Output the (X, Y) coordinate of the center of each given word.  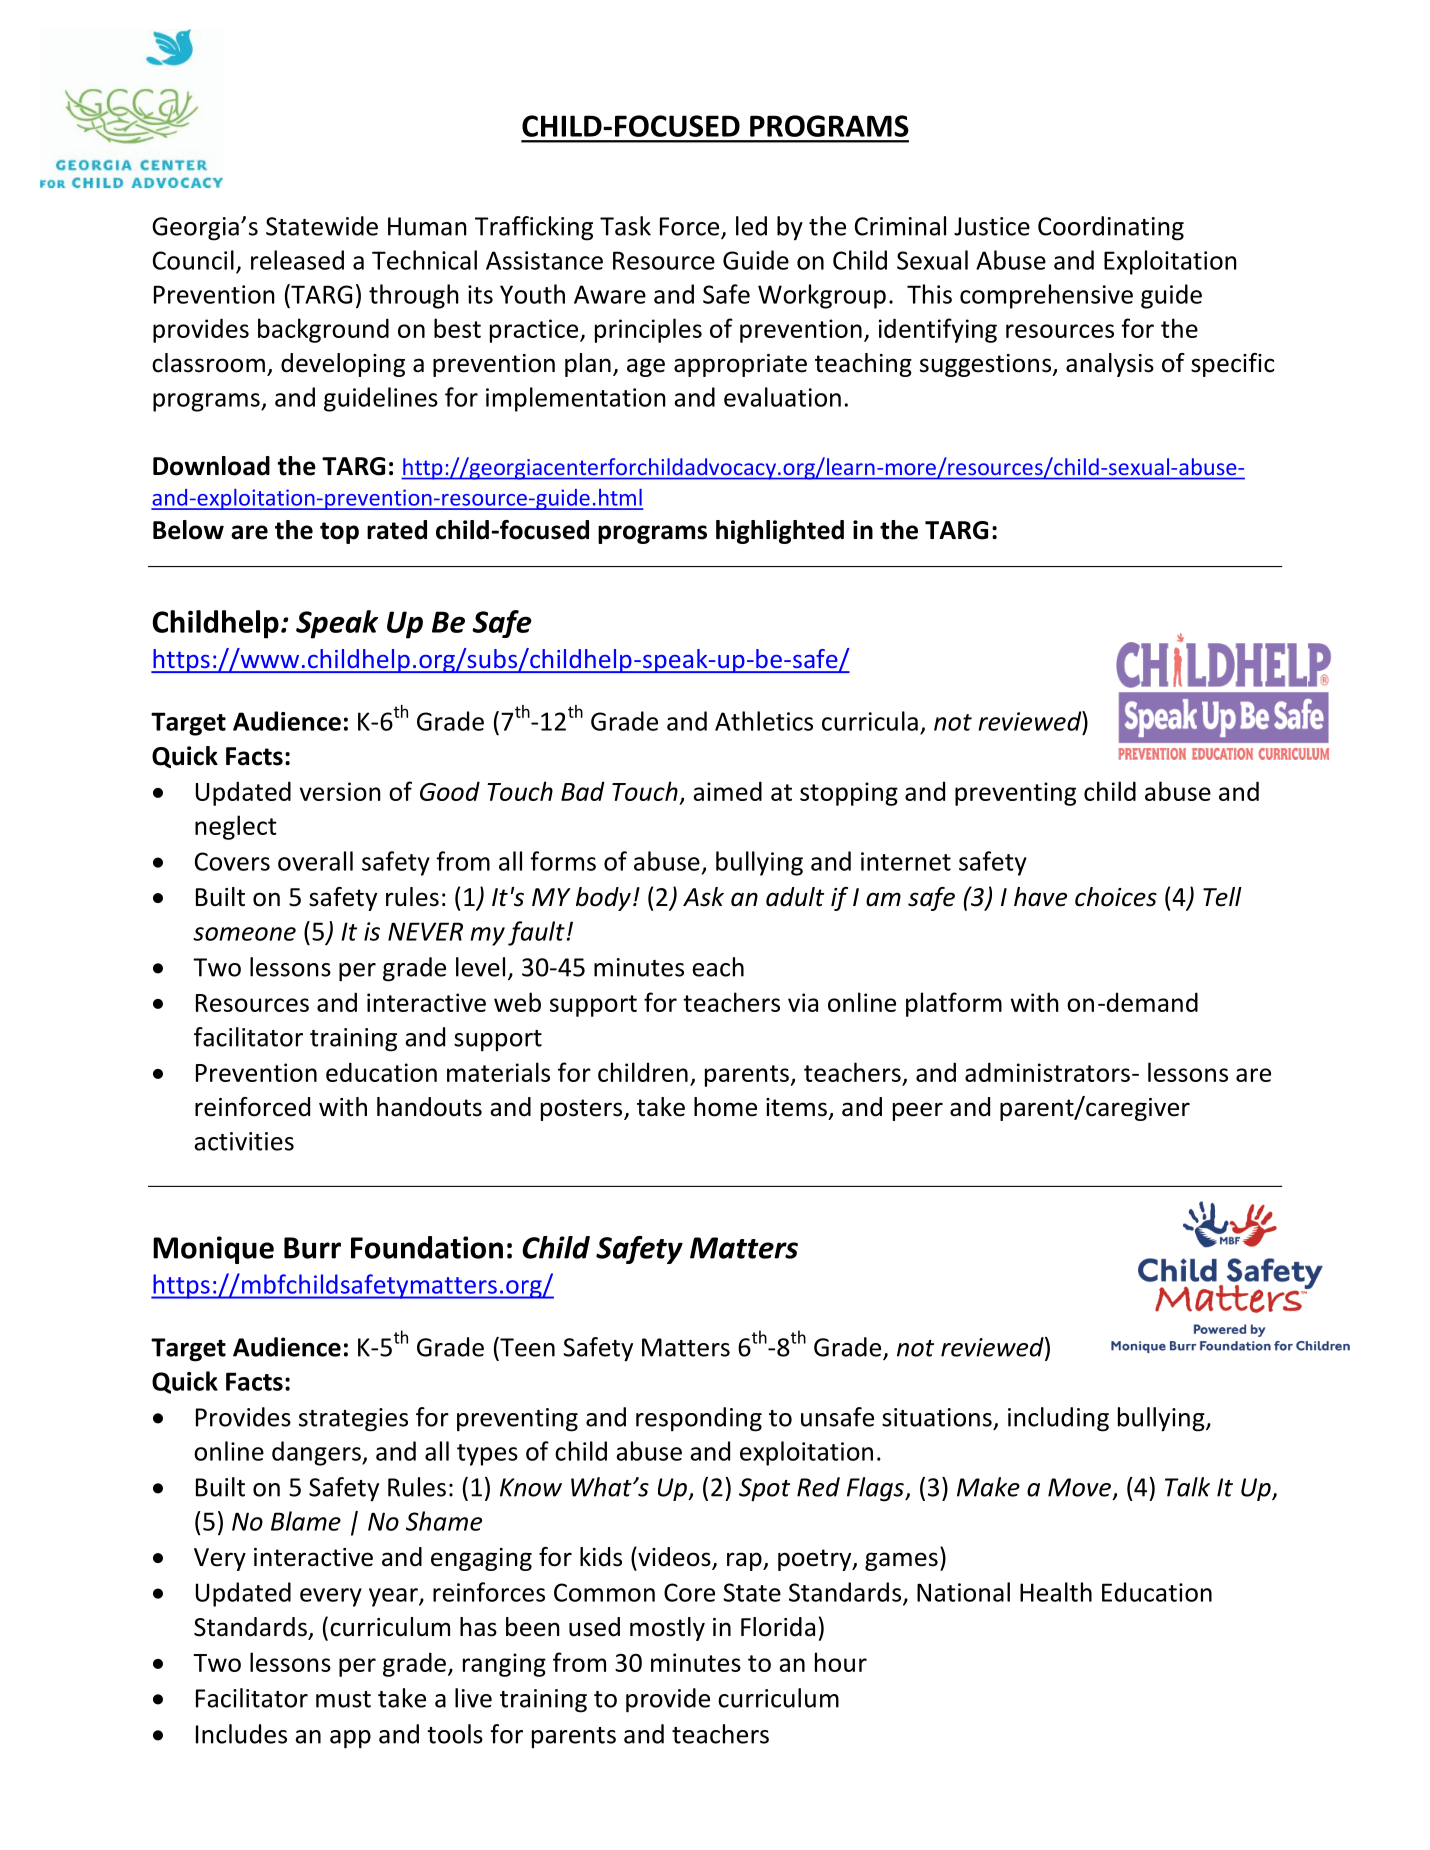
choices (1116, 897)
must (343, 1699)
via (803, 1002)
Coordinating (1111, 228)
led (751, 226)
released (297, 260)
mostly (667, 1629)
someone (244, 934)
